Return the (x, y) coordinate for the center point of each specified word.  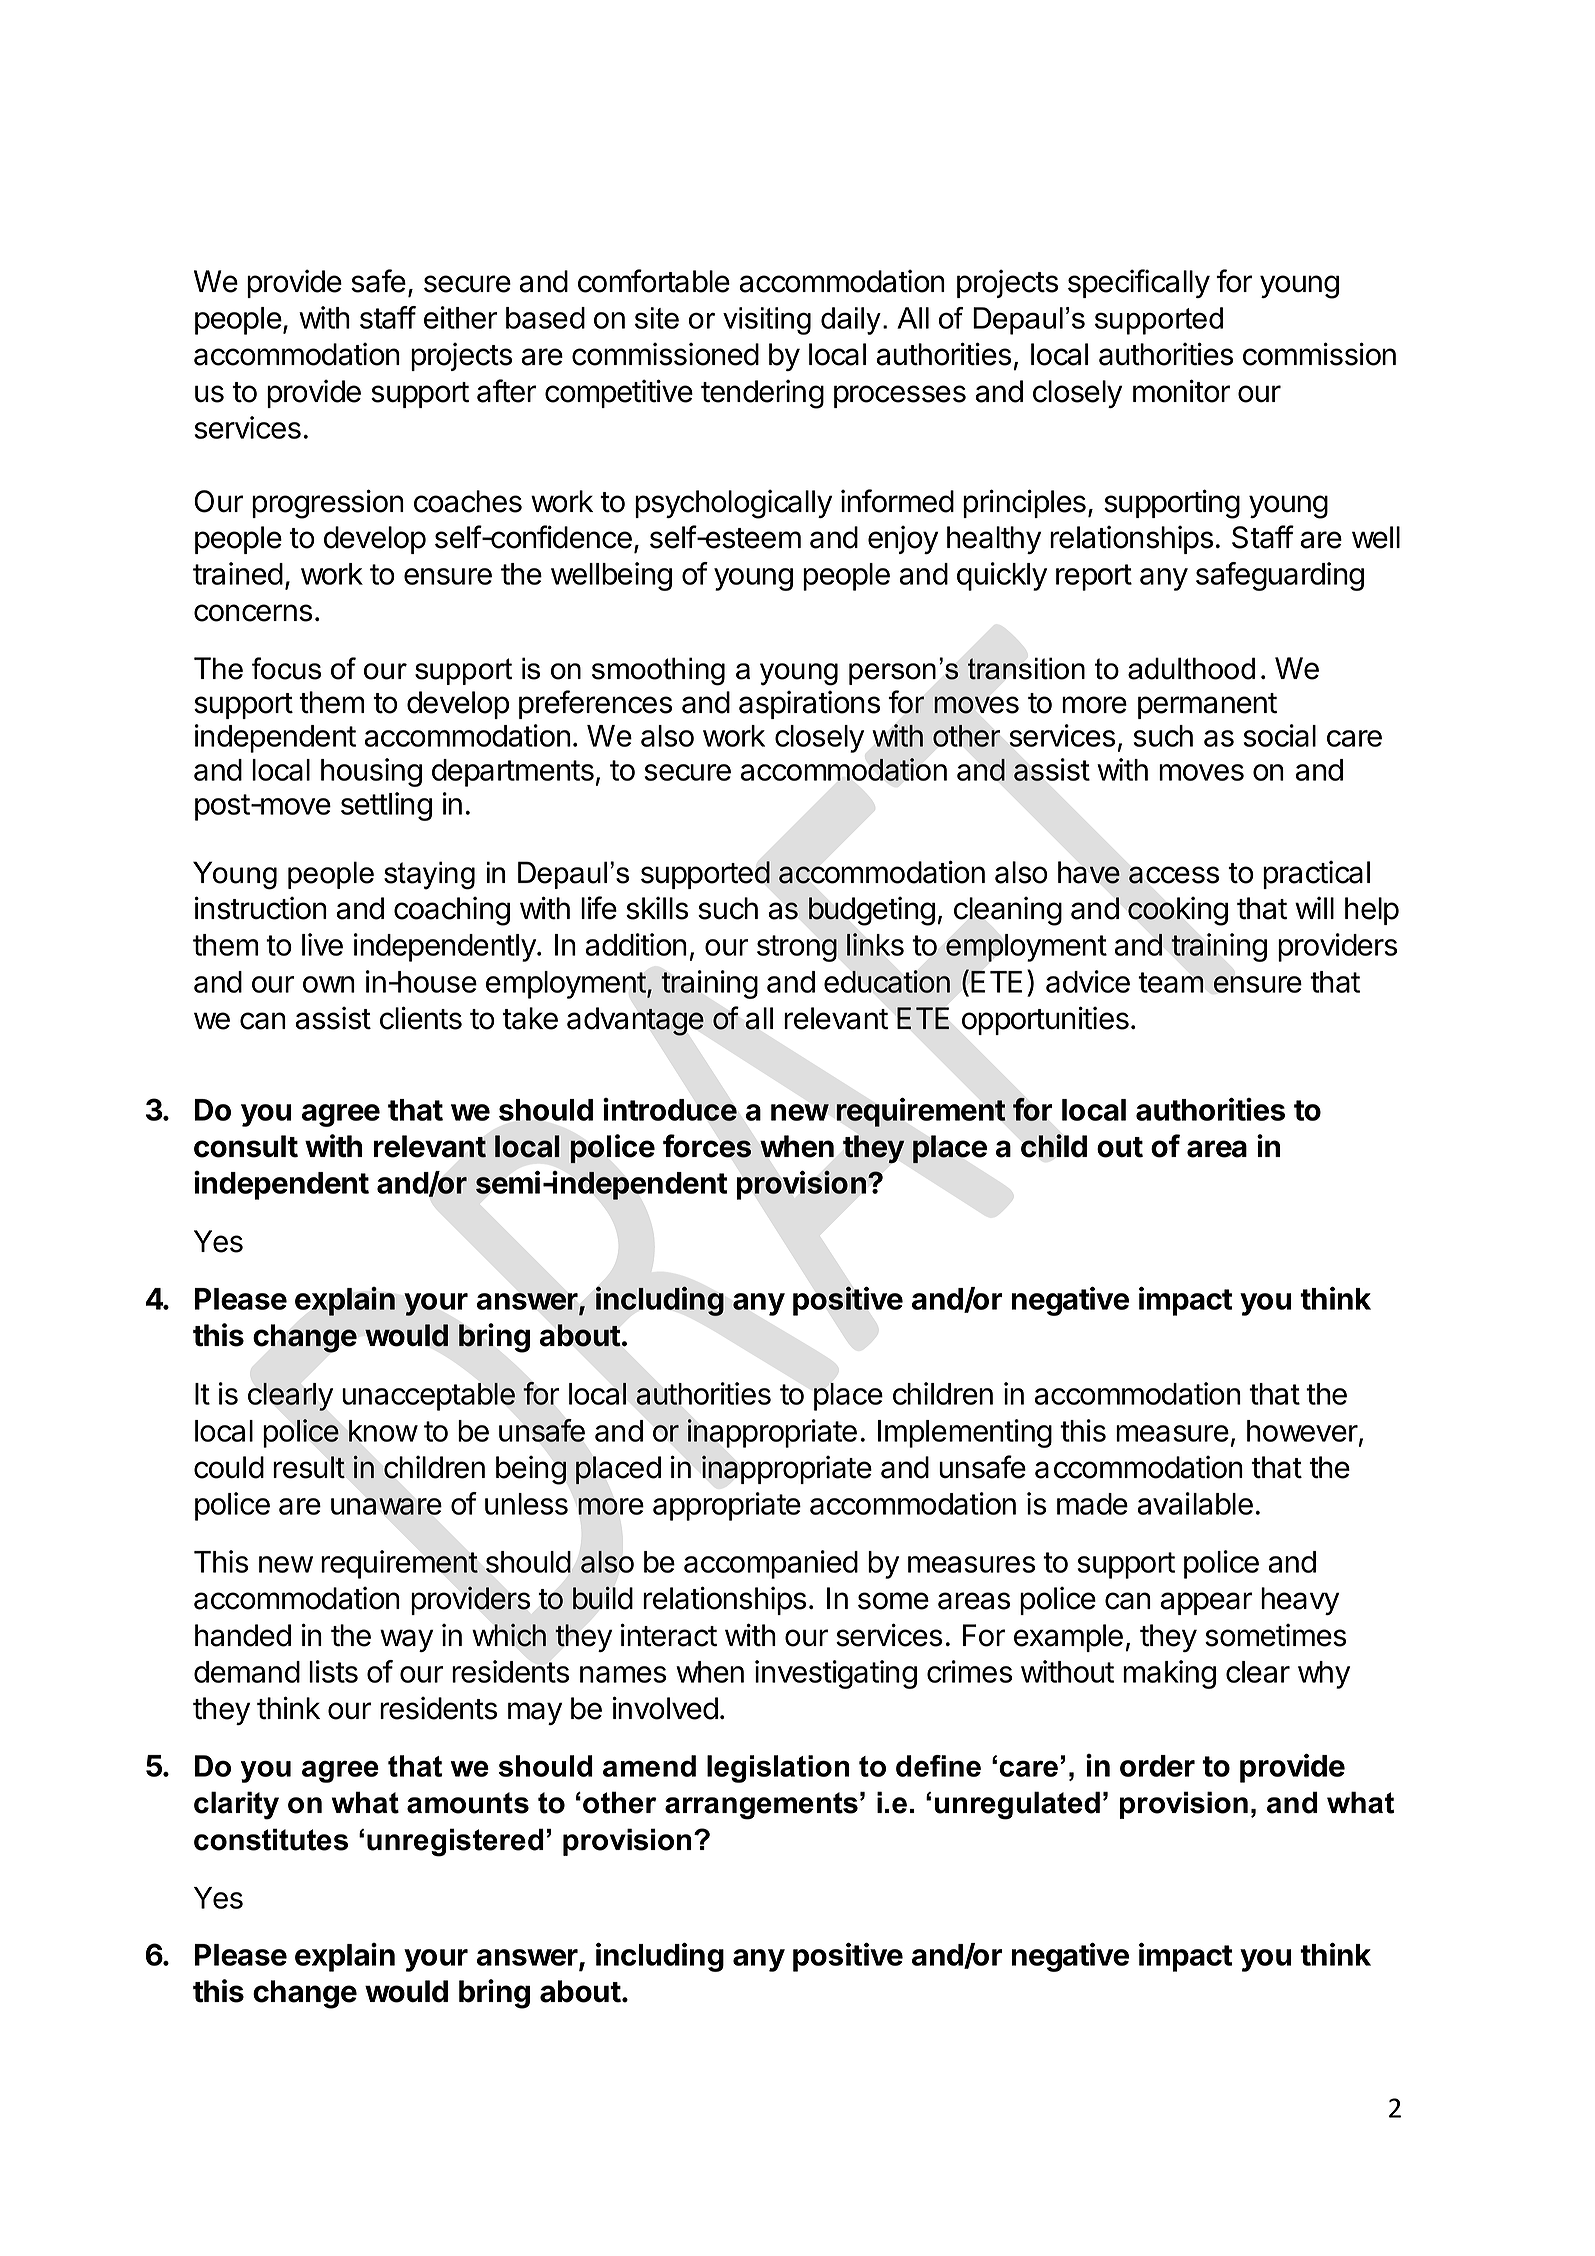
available (1195, 1503)
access (1174, 875)
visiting (767, 321)
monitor (1181, 391)
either (460, 317)
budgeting (872, 911)
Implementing (965, 1433)
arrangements (761, 1806)
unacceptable (428, 1397)
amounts (468, 1803)
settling (386, 806)
